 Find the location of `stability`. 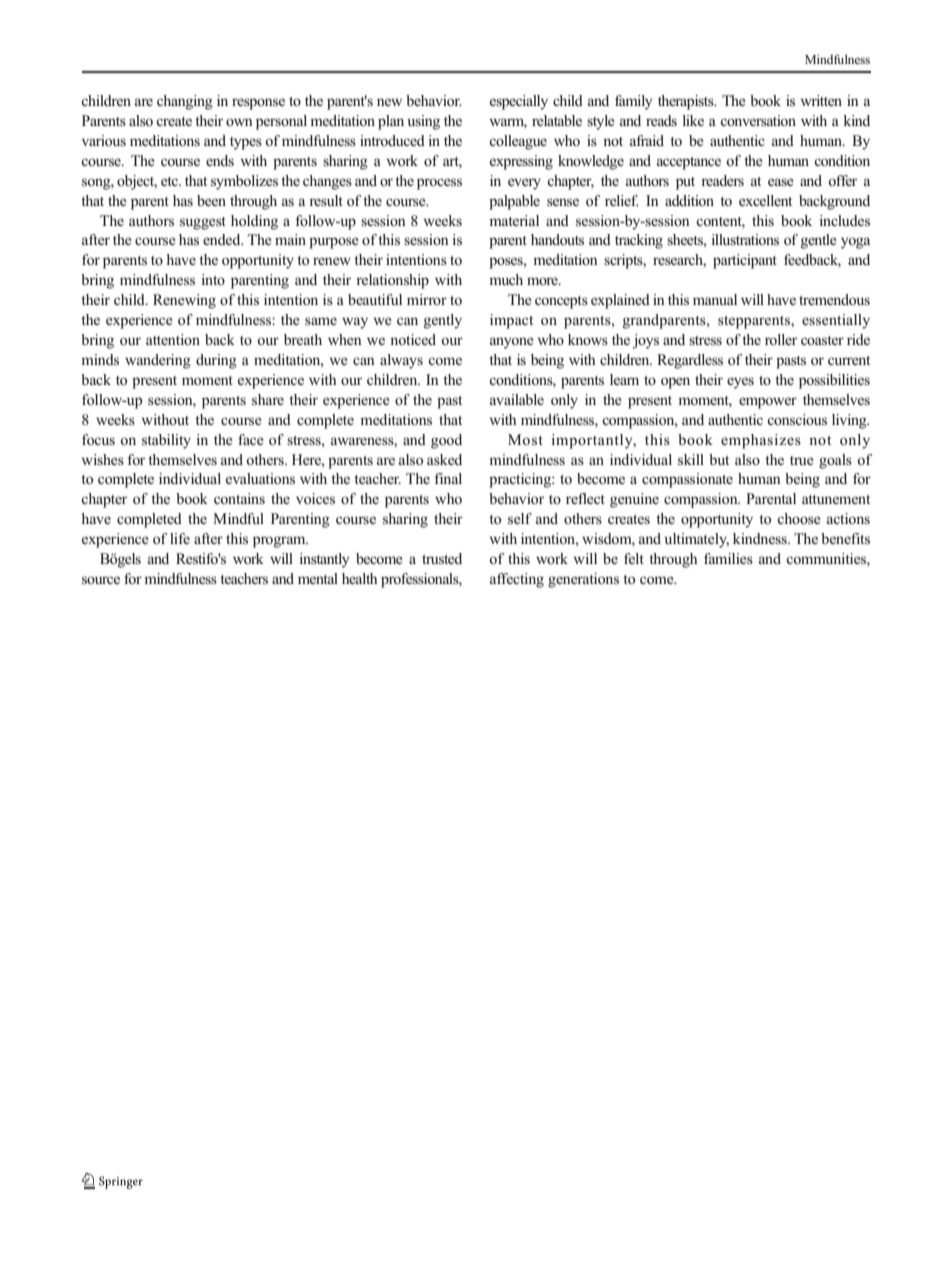

stability is located at coordinates (166, 441).
